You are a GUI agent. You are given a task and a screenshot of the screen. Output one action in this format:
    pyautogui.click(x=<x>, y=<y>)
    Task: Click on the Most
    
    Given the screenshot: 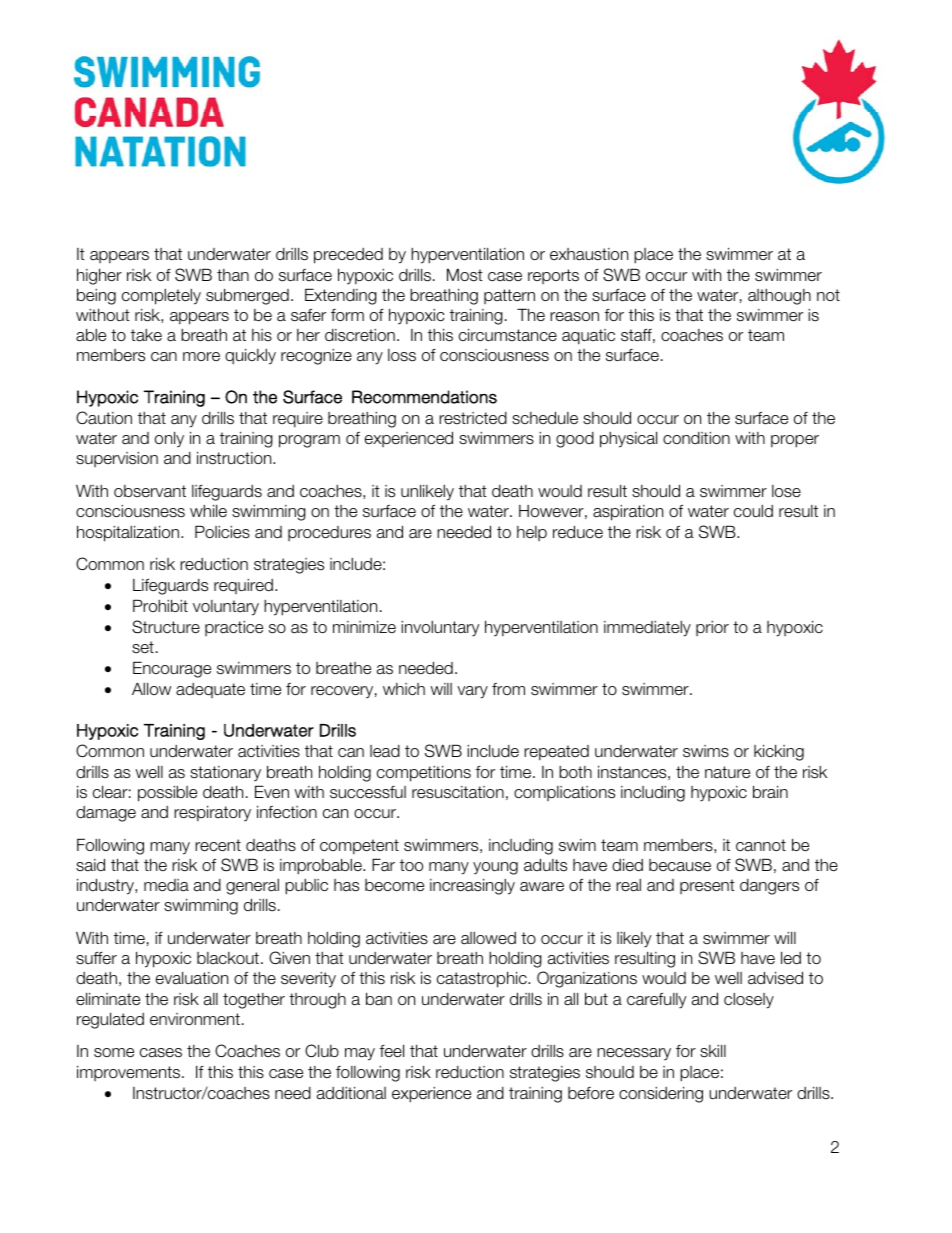 What is the action you would take?
    pyautogui.click(x=465, y=275)
